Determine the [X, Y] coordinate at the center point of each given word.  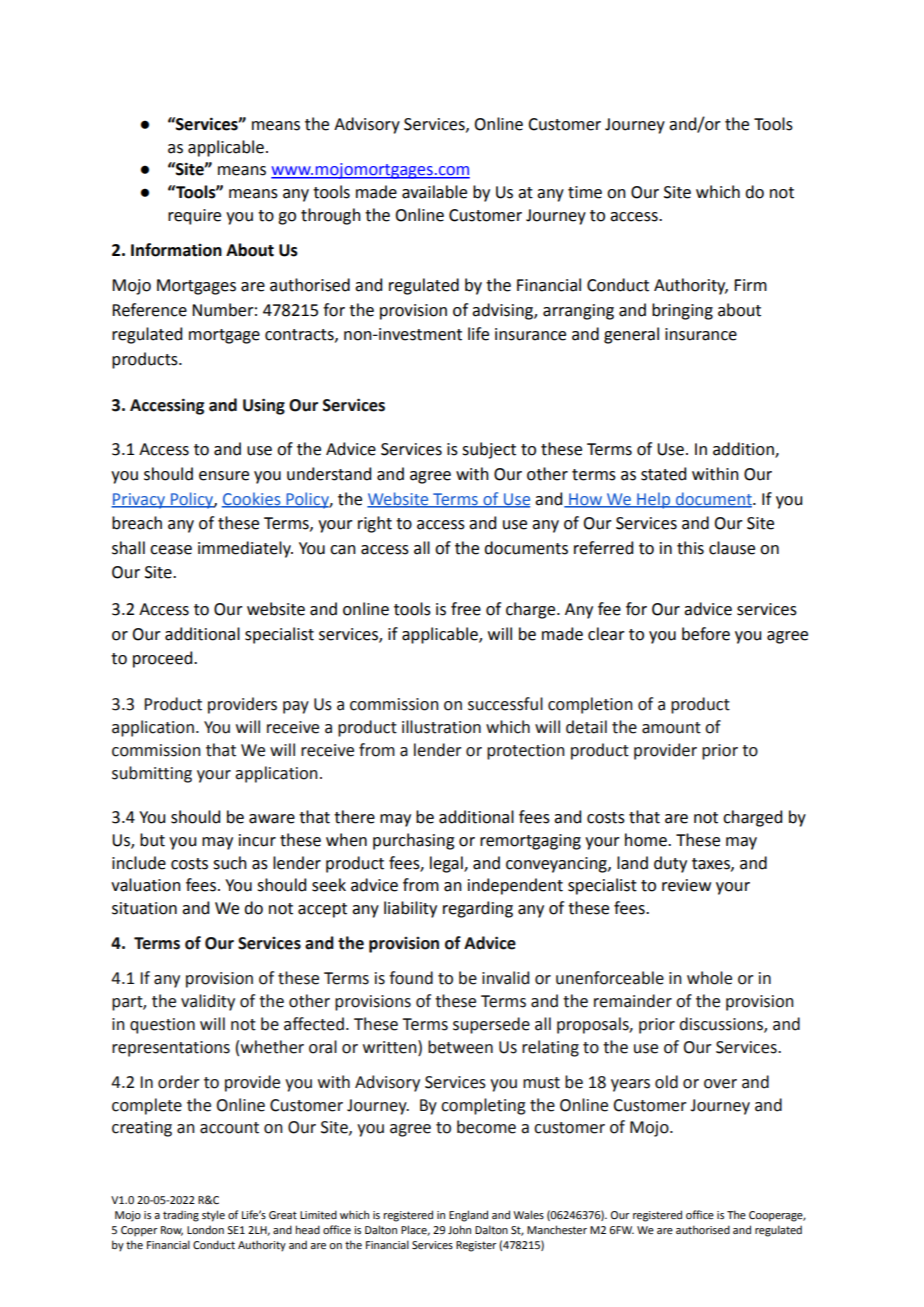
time [585, 192]
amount [671, 728]
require [194, 217]
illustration [441, 727]
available [434, 192]
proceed [164, 659]
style [213, 1216]
